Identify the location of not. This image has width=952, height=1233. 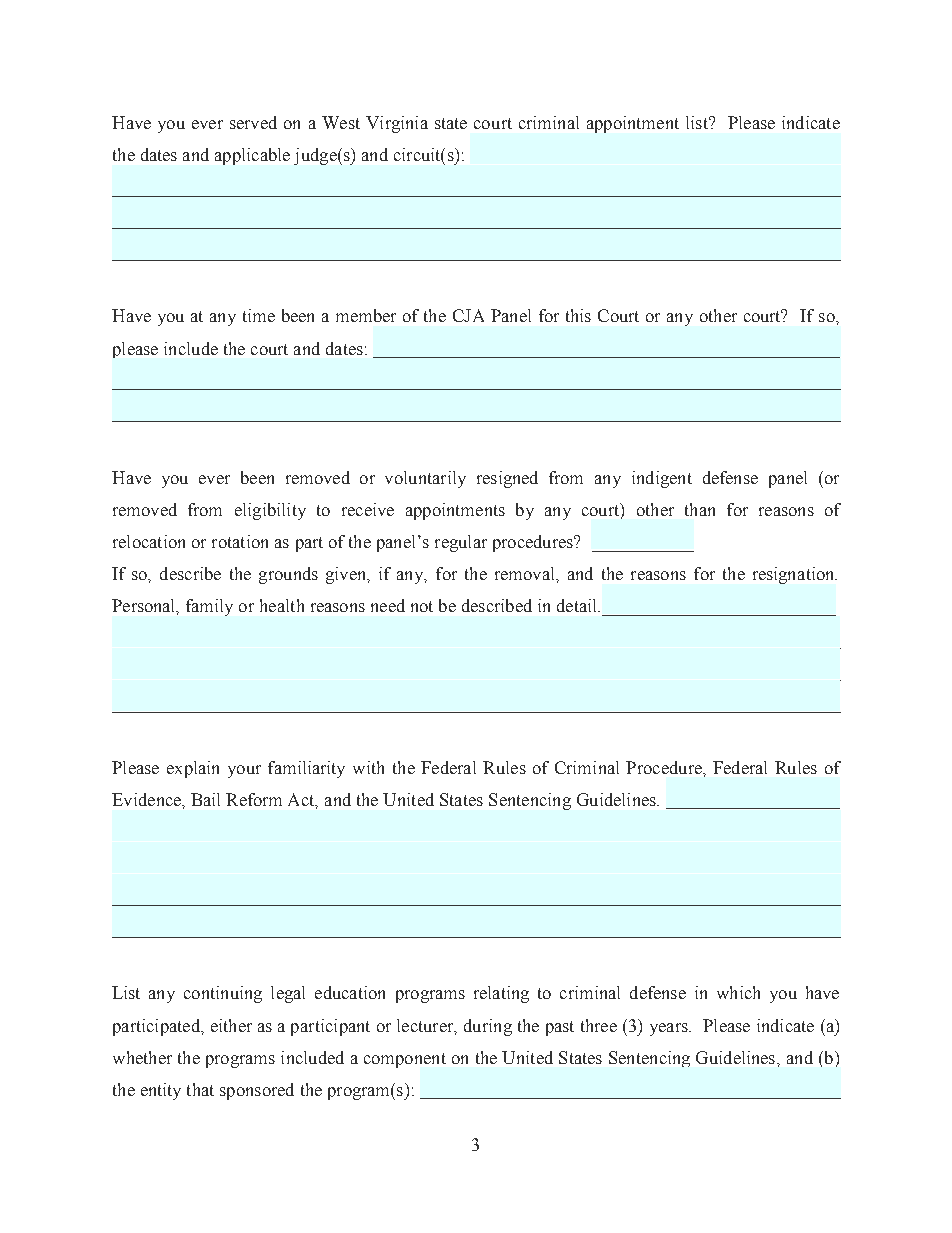
(422, 606).
